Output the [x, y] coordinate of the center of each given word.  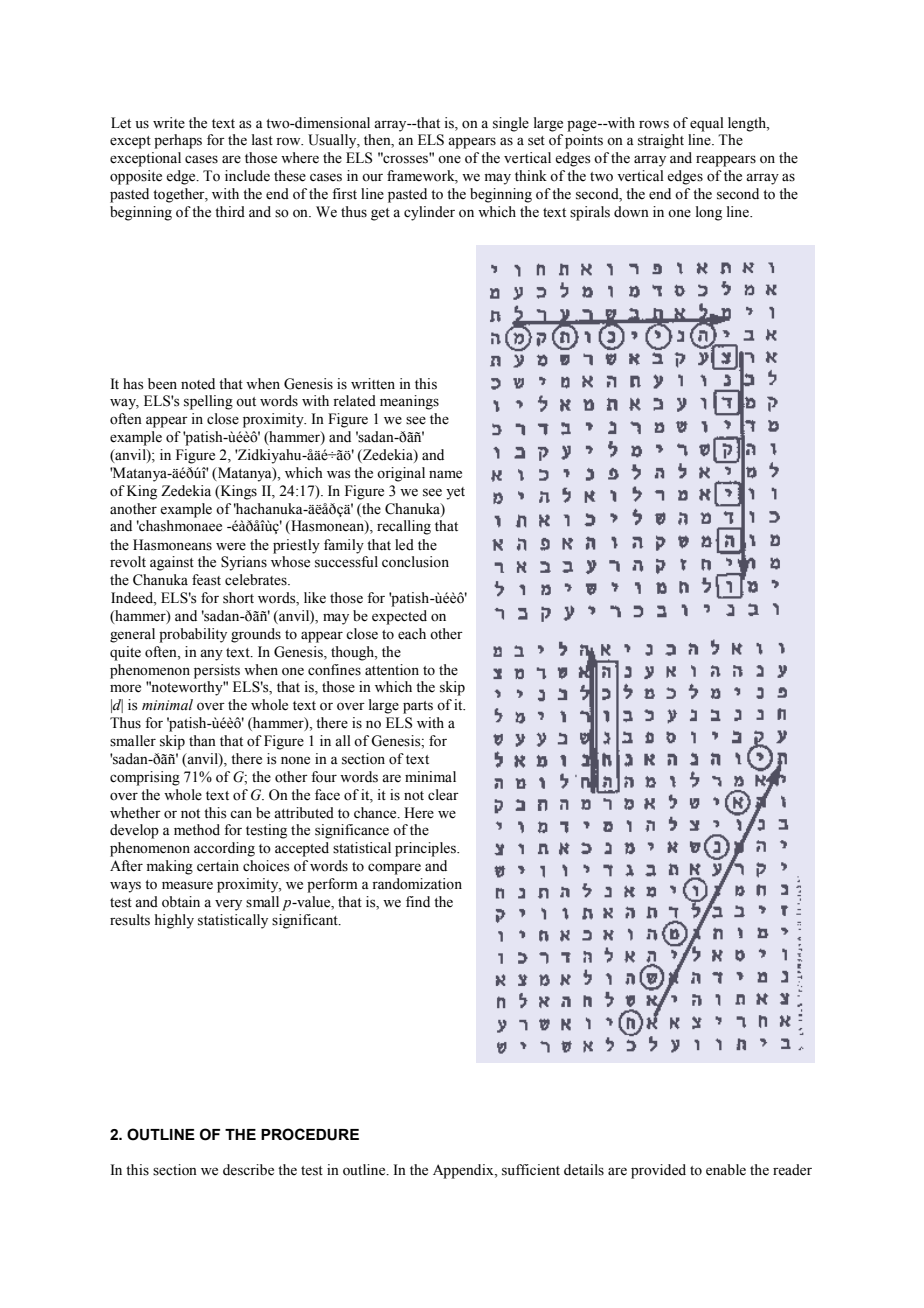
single [511, 124]
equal [707, 124]
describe [248, 1170]
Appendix [464, 1171]
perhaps [178, 141]
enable [726, 1170]
